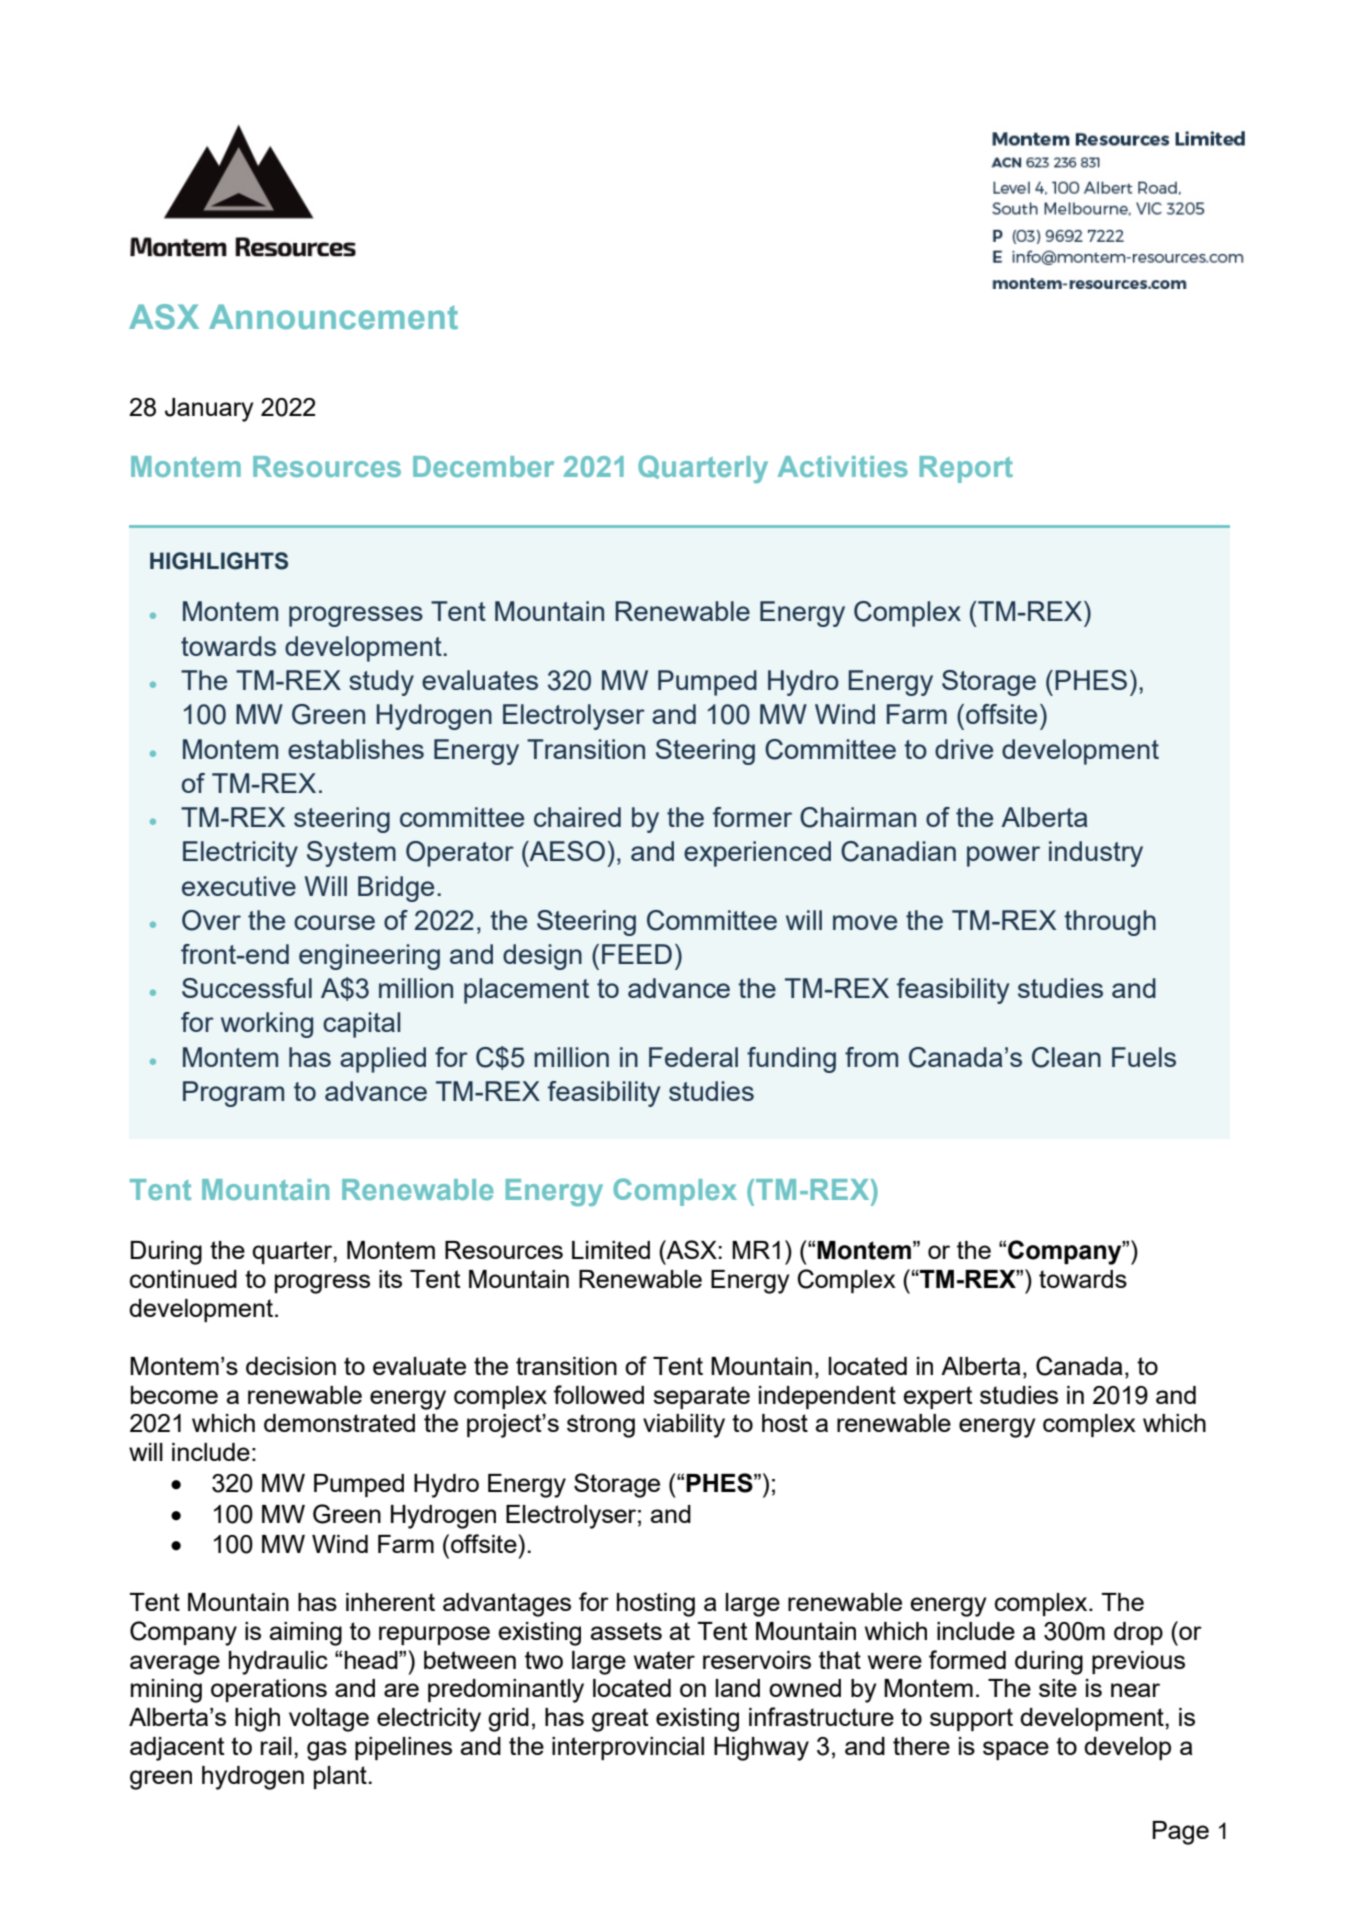 The image size is (1359, 1922). What do you see at coordinates (1096, 854) in the screenshot?
I see `industry` at bounding box center [1096, 854].
